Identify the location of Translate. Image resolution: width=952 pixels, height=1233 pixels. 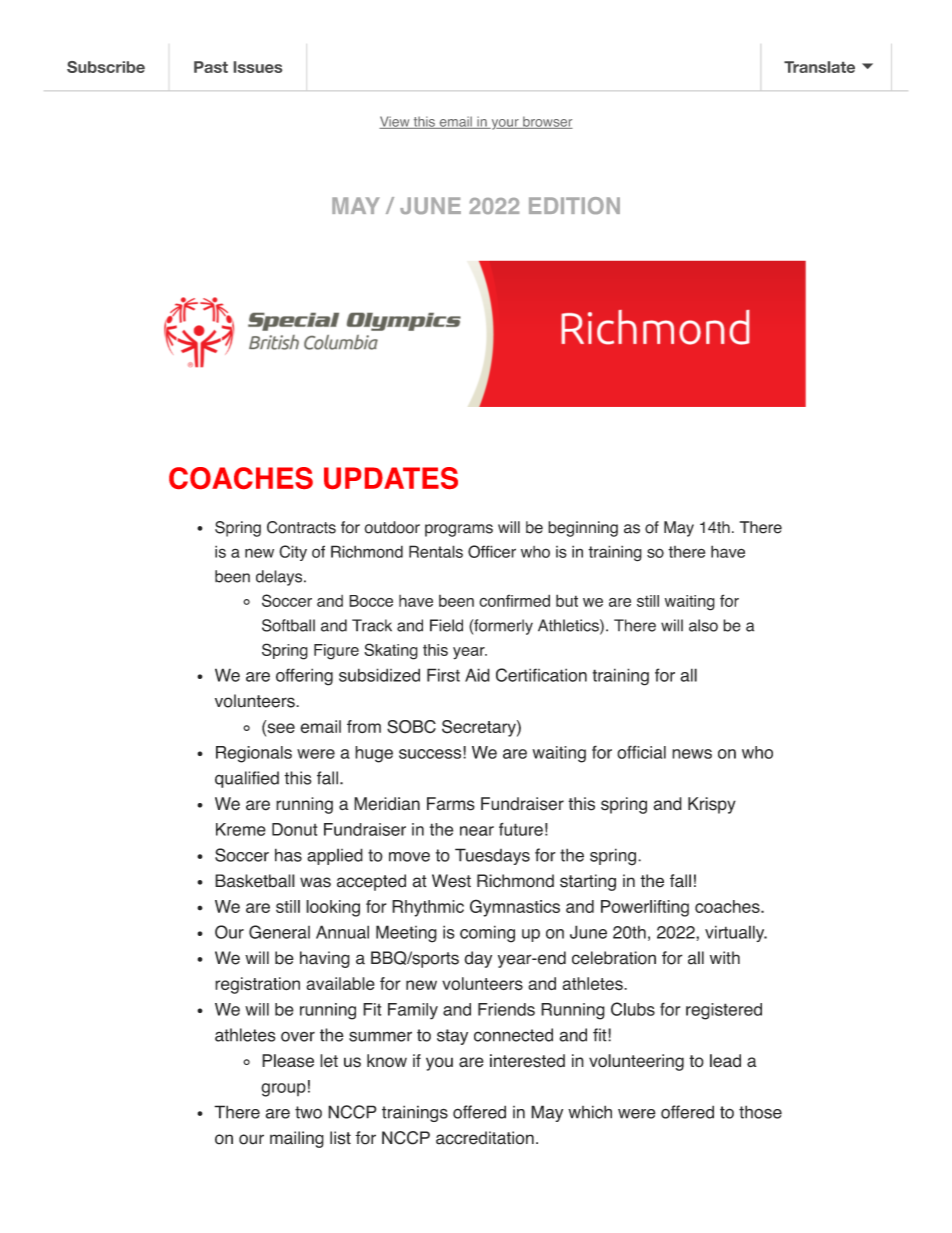
(819, 67).
